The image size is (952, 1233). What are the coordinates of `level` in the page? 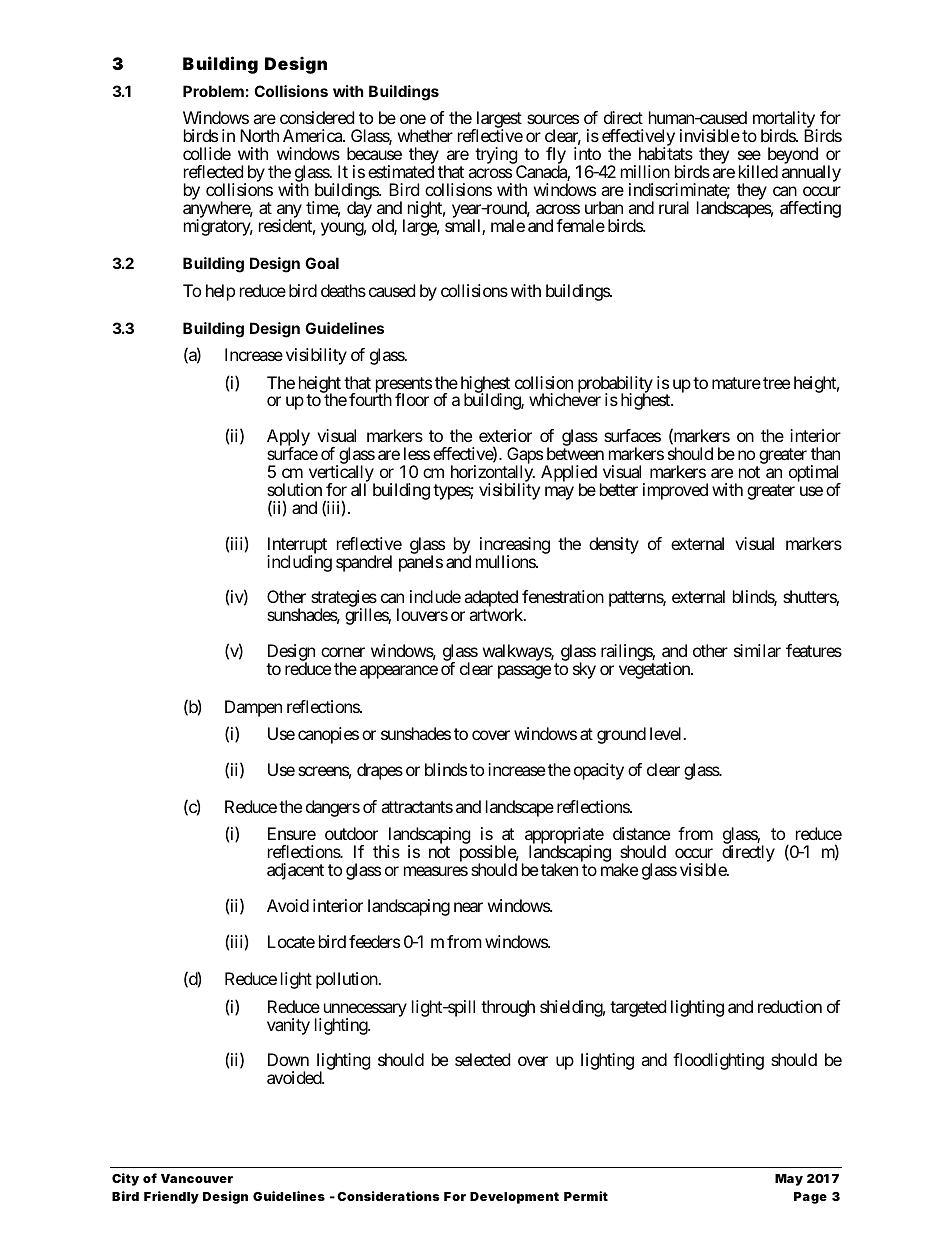 It's located at (667, 733).
